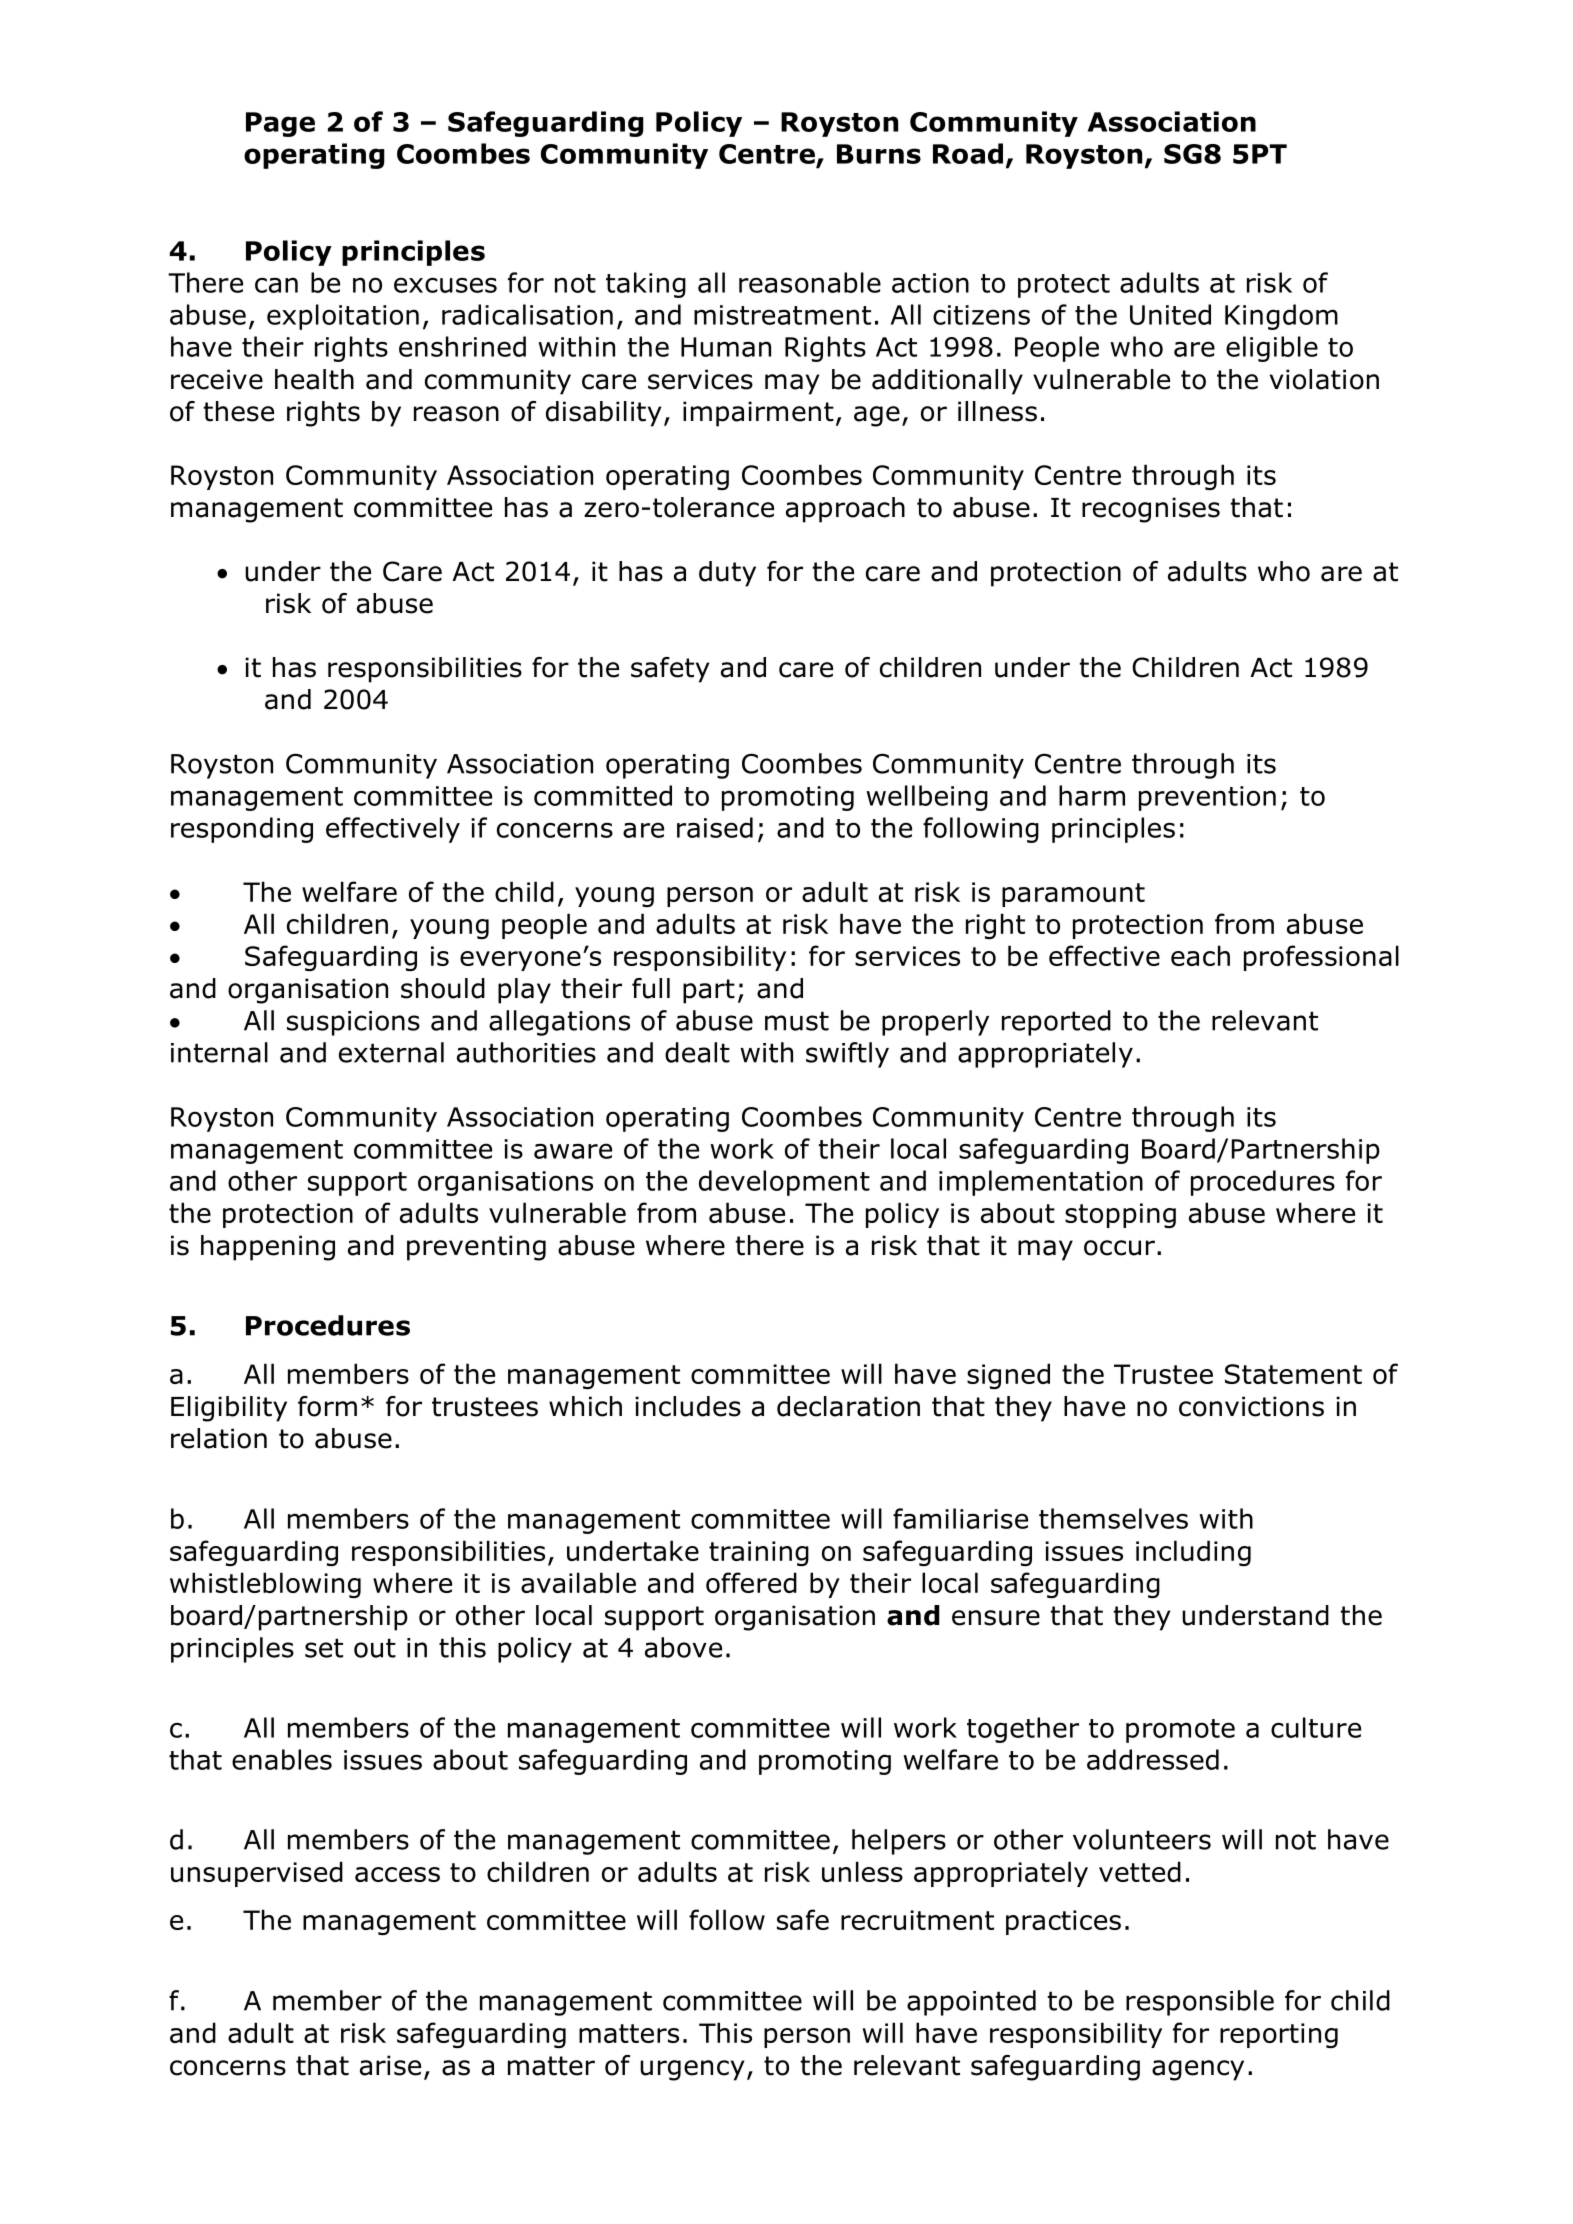  What do you see at coordinates (1170, 314) in the page?
I see `United` at bounding box center [1170, 314].
